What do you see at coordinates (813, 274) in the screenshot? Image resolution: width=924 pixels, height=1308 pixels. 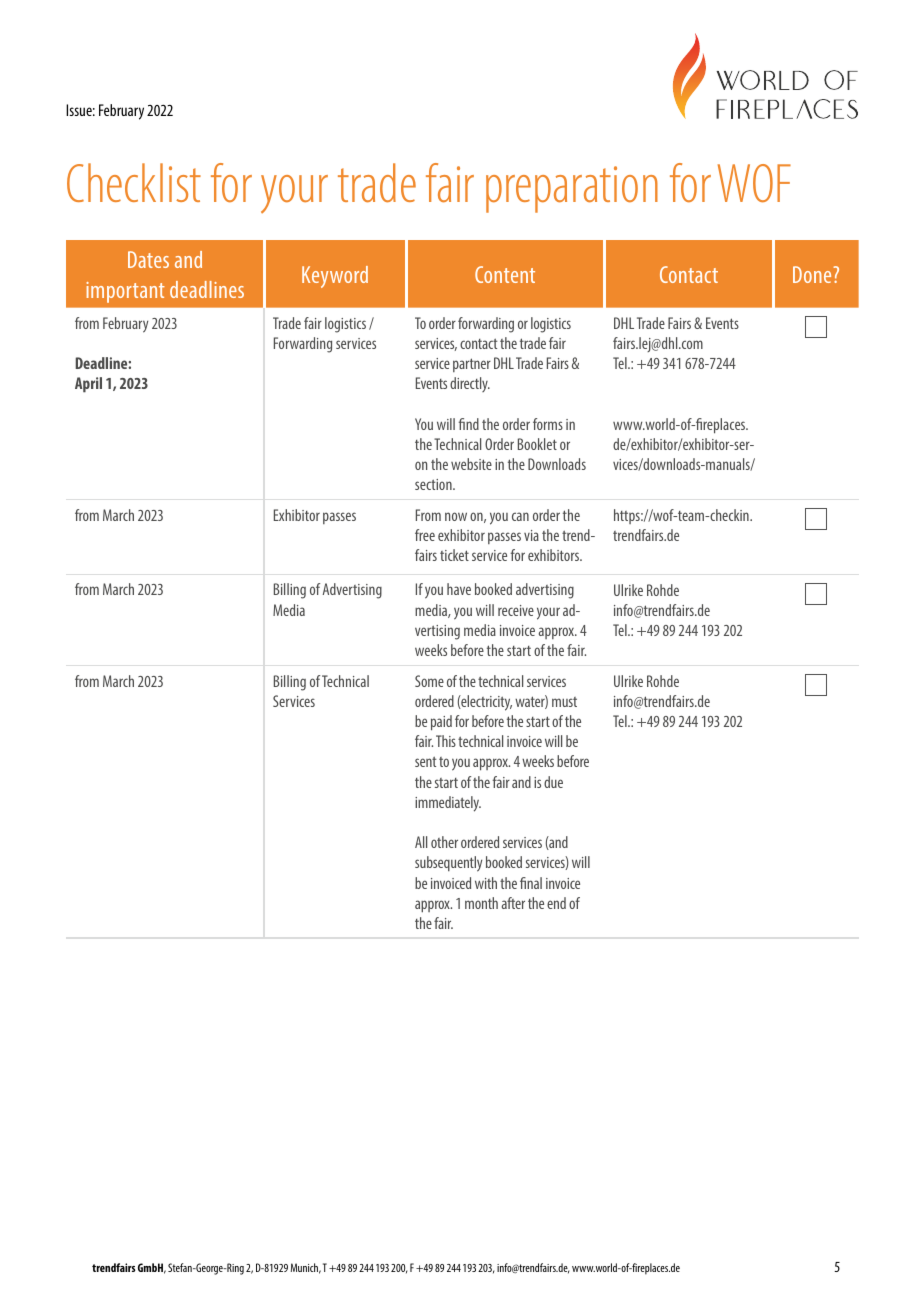 I see `Done` at bounding box center [813, 274].
